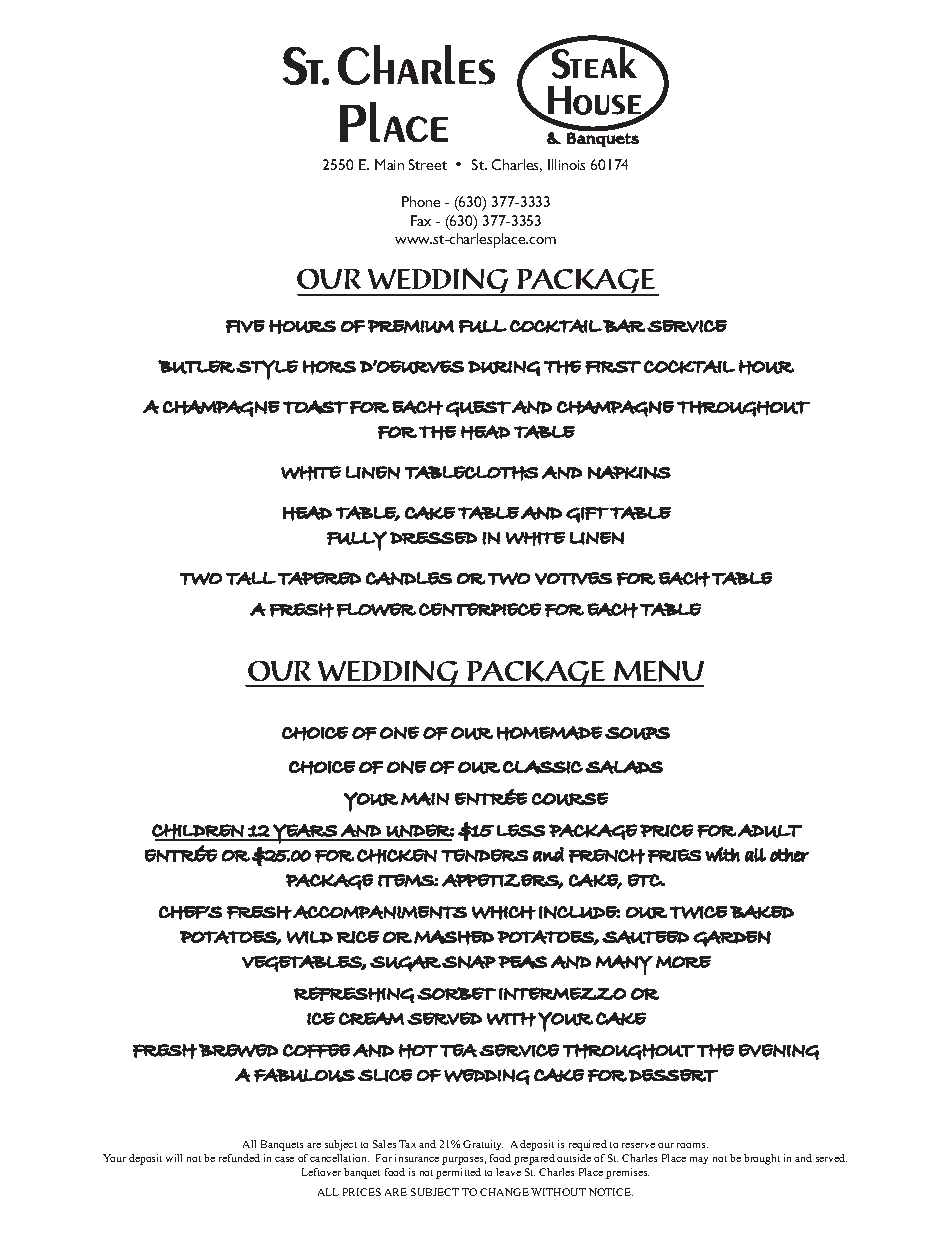 This page has width=952, height=1233. Describe the element at coordinates (770, 831) in the page. I see `ADULT` at that location.
